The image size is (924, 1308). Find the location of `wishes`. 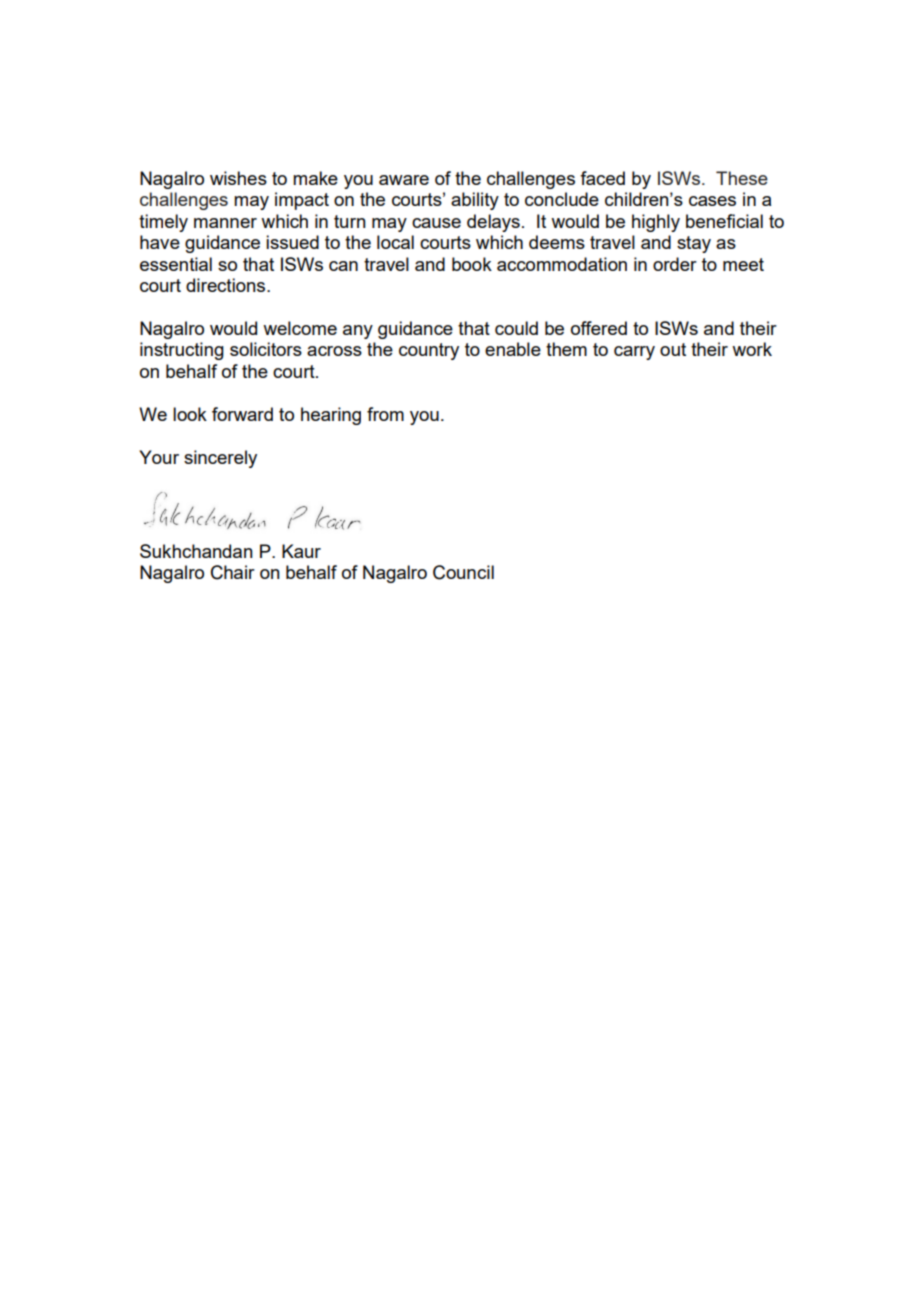

wishes is located at coordinates (238, 178).
